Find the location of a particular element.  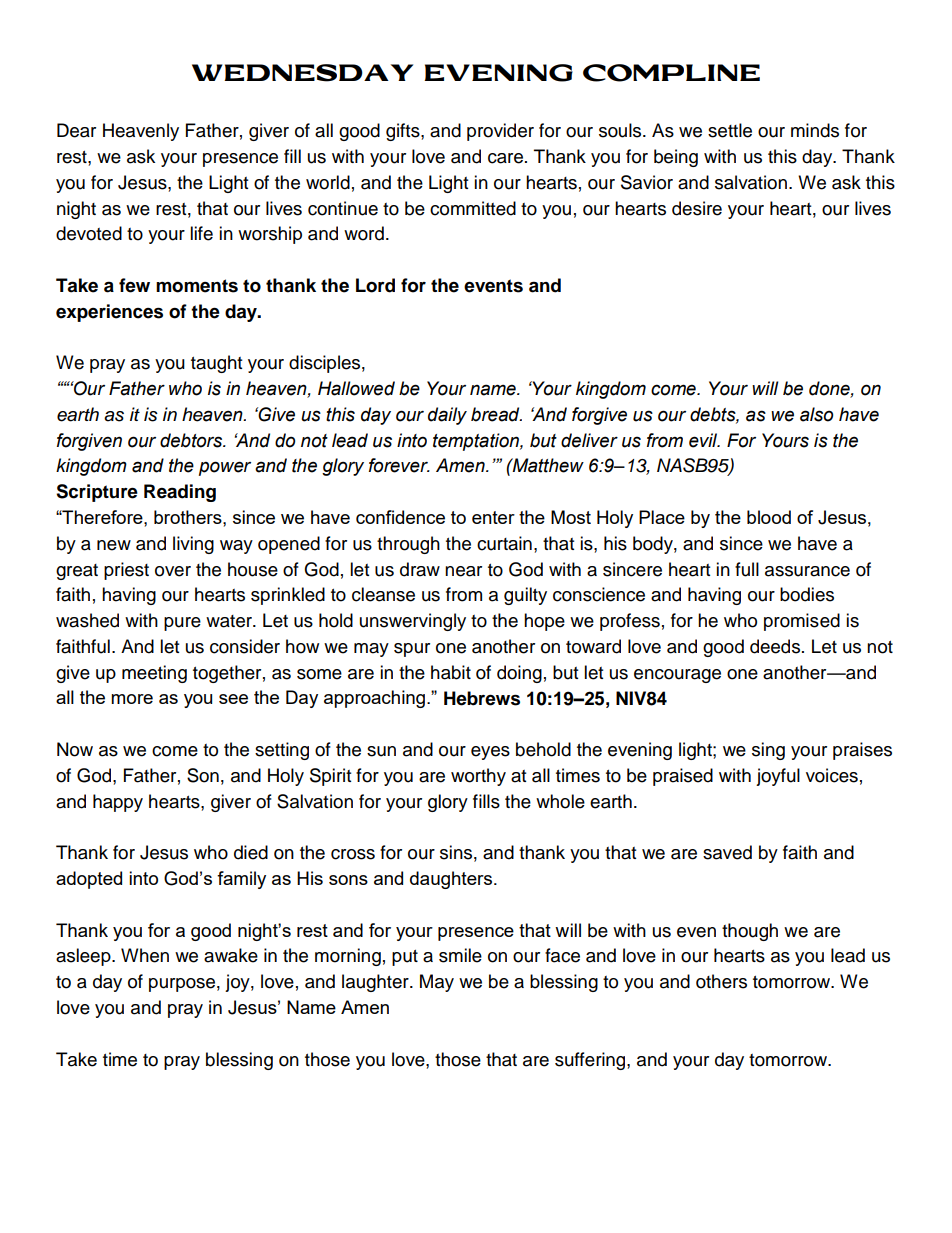

Hebrews is located at coordinates (482, 698).
